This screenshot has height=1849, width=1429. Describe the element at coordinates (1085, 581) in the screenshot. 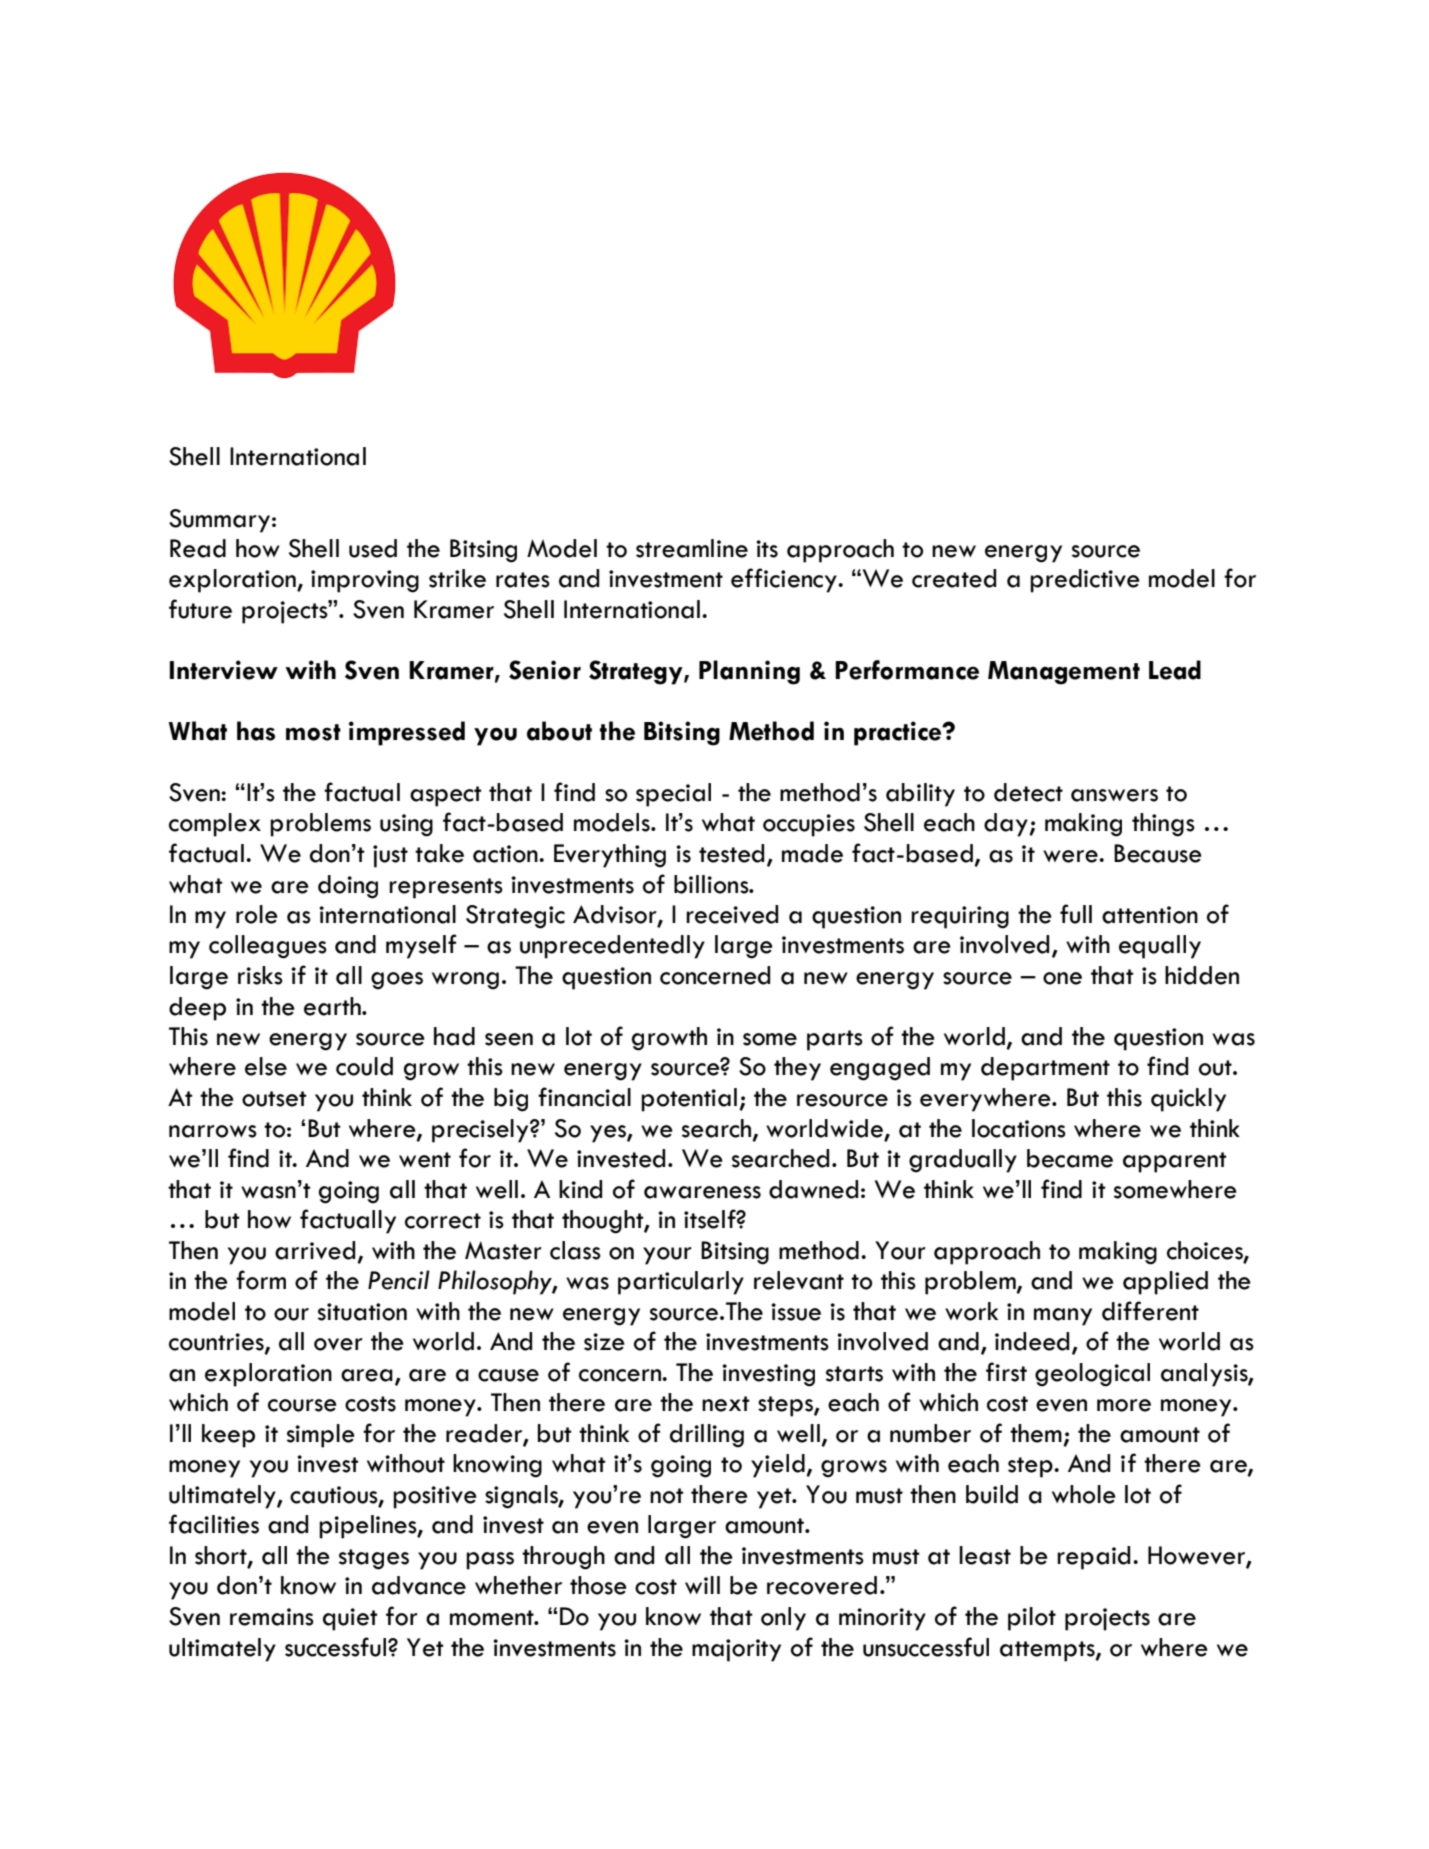

I see `predictive` at that location.
